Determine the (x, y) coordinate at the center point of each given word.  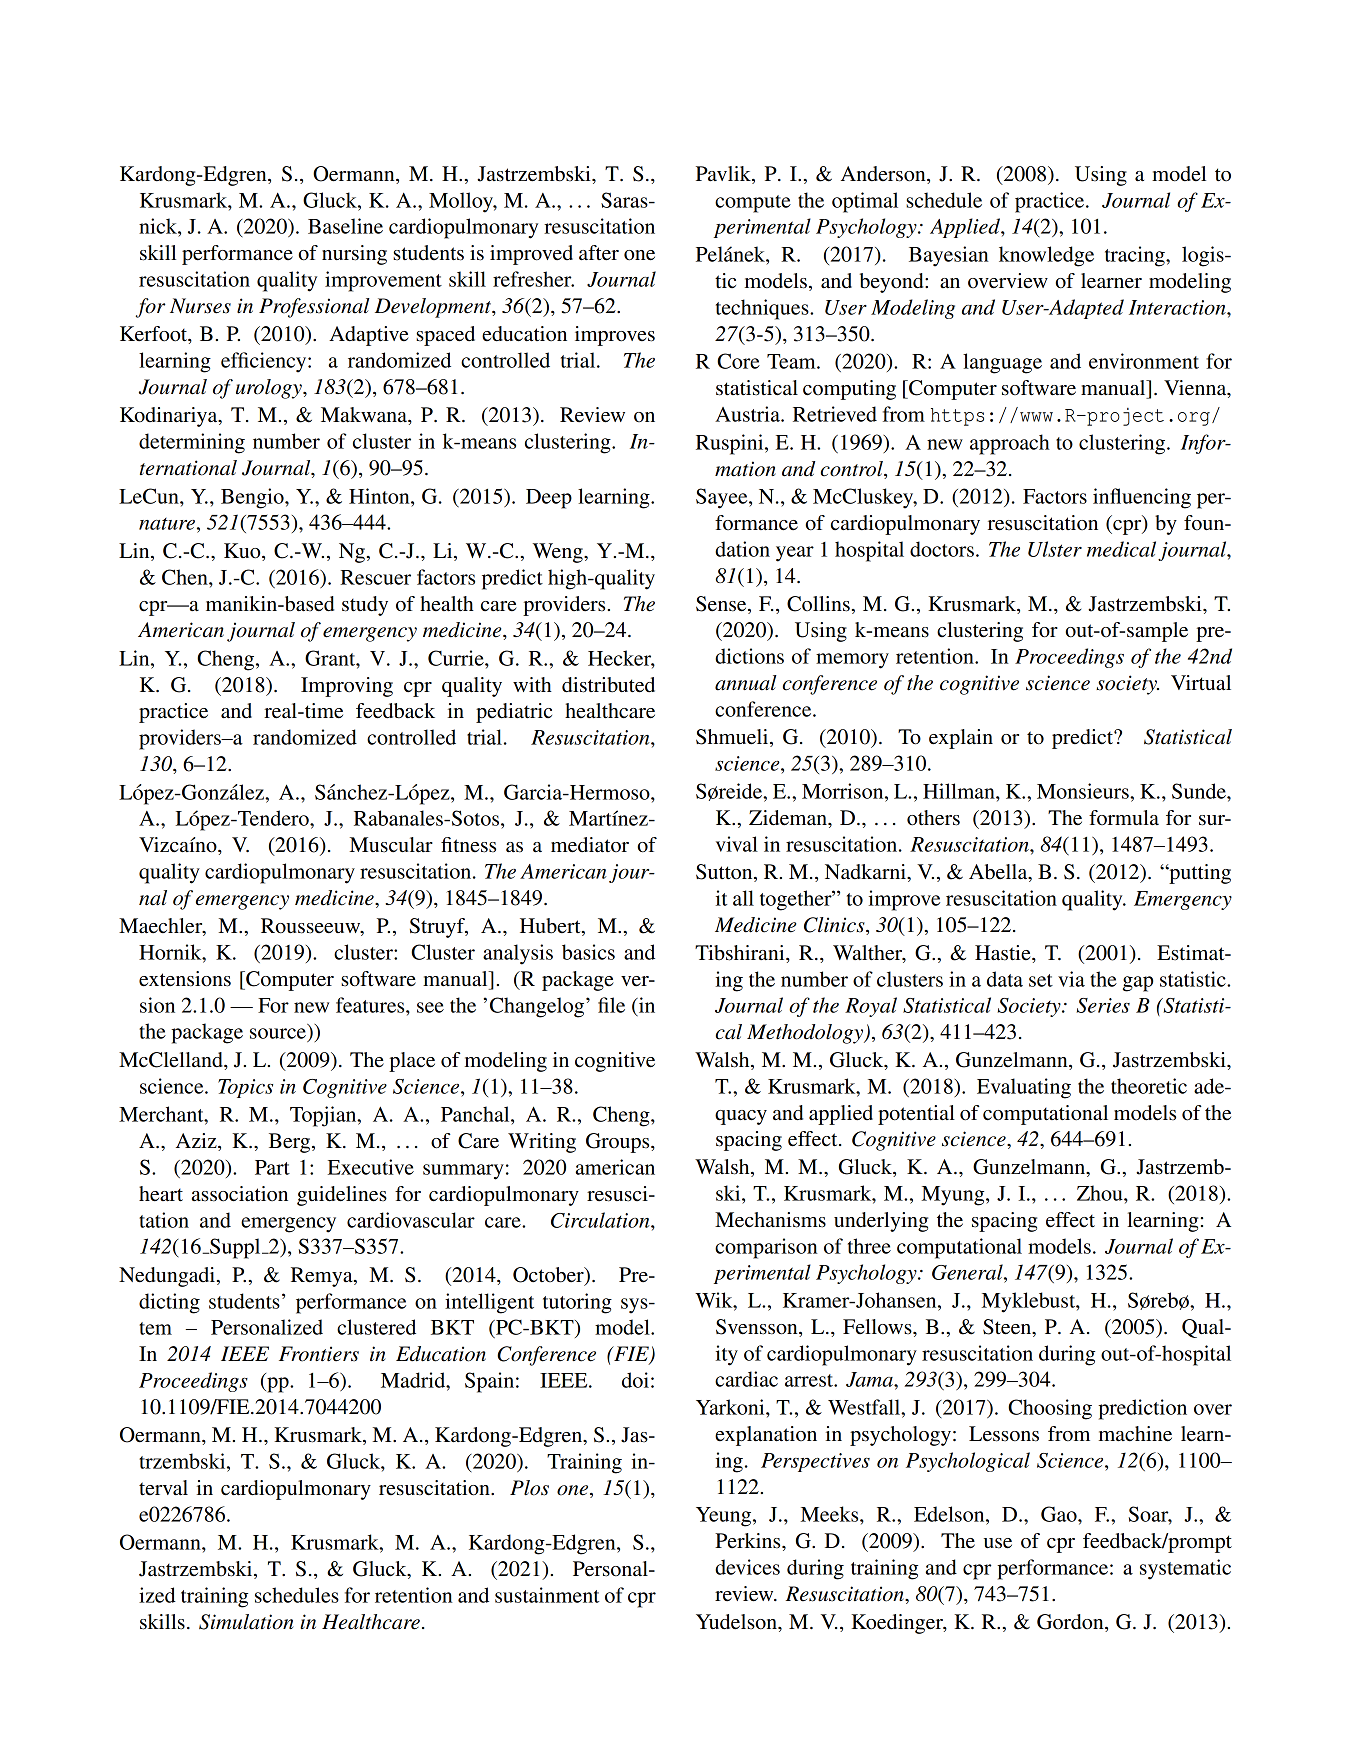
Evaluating (1024, 1088)
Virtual (1201, 683)
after (599, 253)
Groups (619, 1143)
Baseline (345, 226)
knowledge (1046, 256)
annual (746, 683)
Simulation (246, 1622)
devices (747, 1567)
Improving (347, 687)
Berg (291, 1143)
